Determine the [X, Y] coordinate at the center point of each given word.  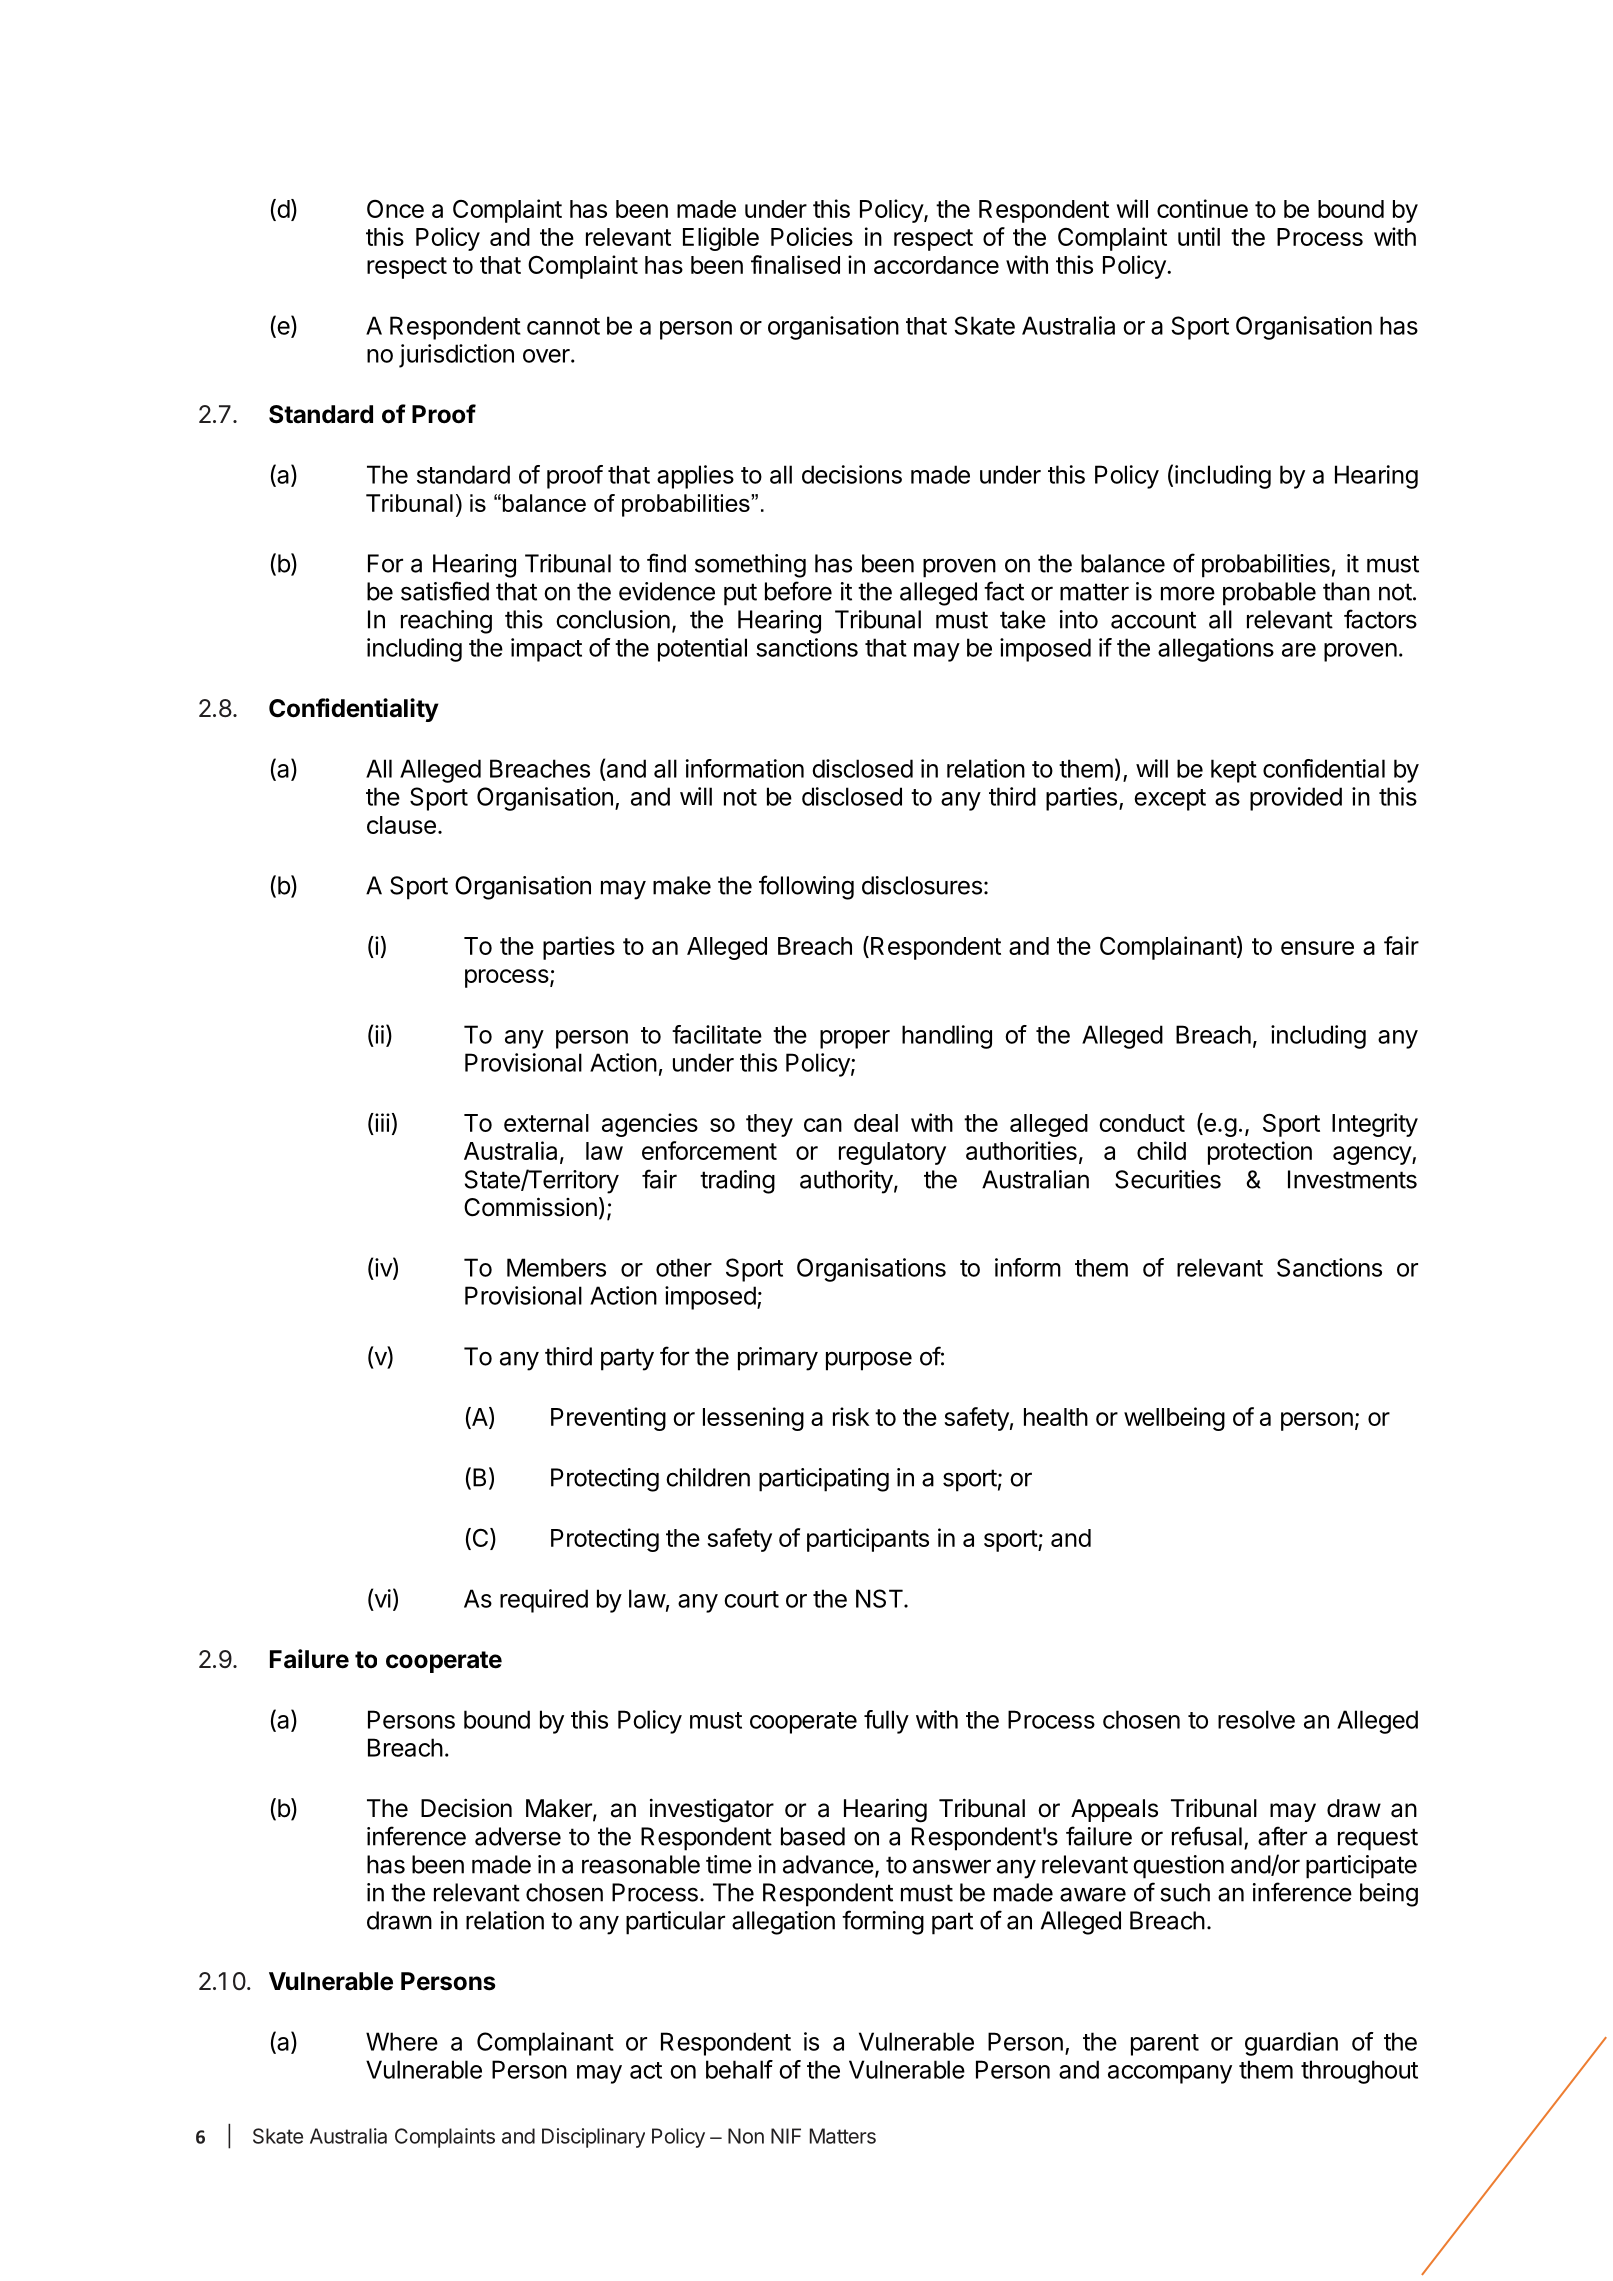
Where [402, 2041]
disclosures [922, 885]
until [1199, 236]
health [1056, 1417]
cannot [563, 326]
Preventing [608, 1419]
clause [401, 825]
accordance [936, 265]
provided [1296, 799]
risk [851, 1416]
